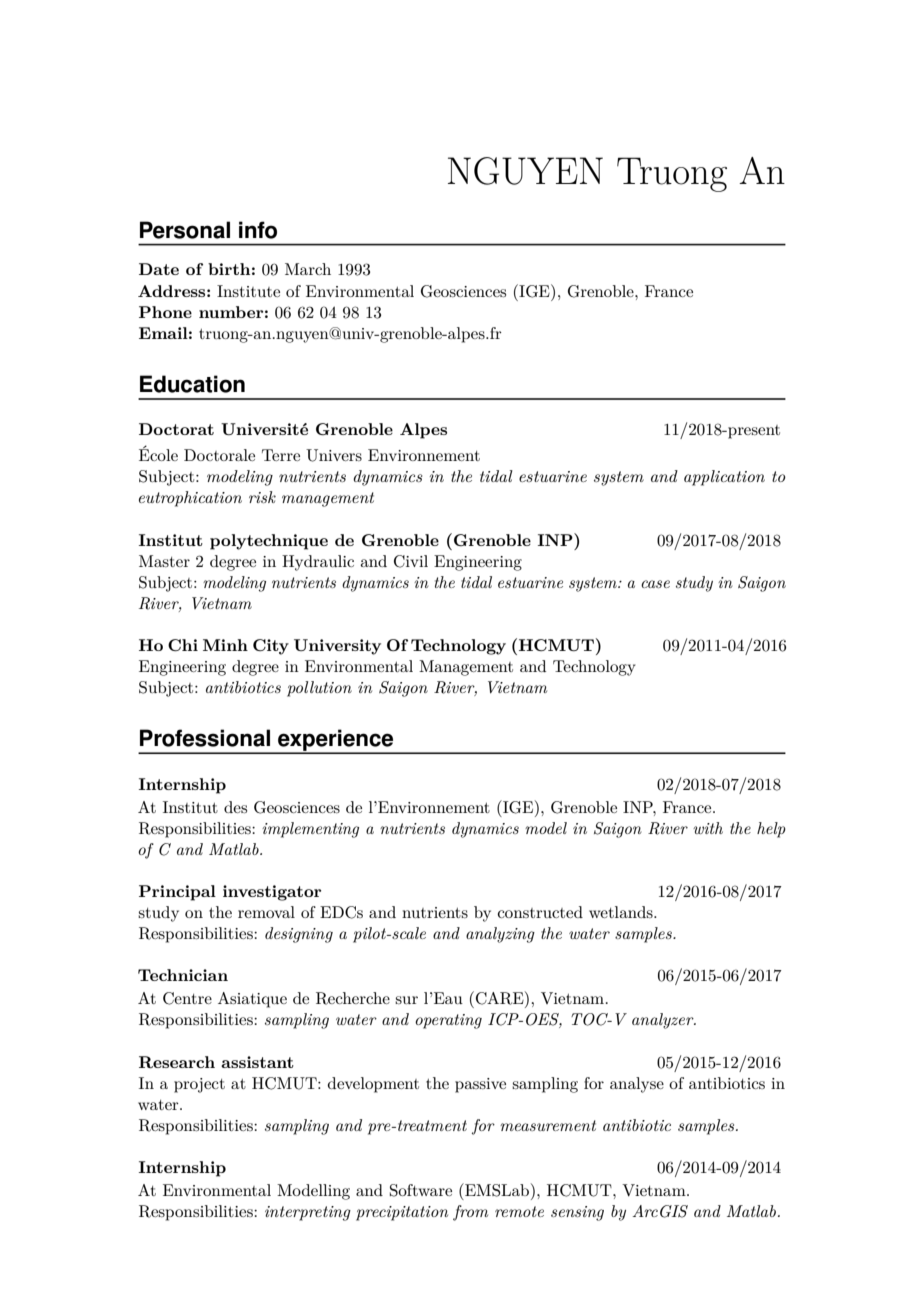  Describe the element at coordinates (470, 1213) in the screenshot. I see `from` at that location.
